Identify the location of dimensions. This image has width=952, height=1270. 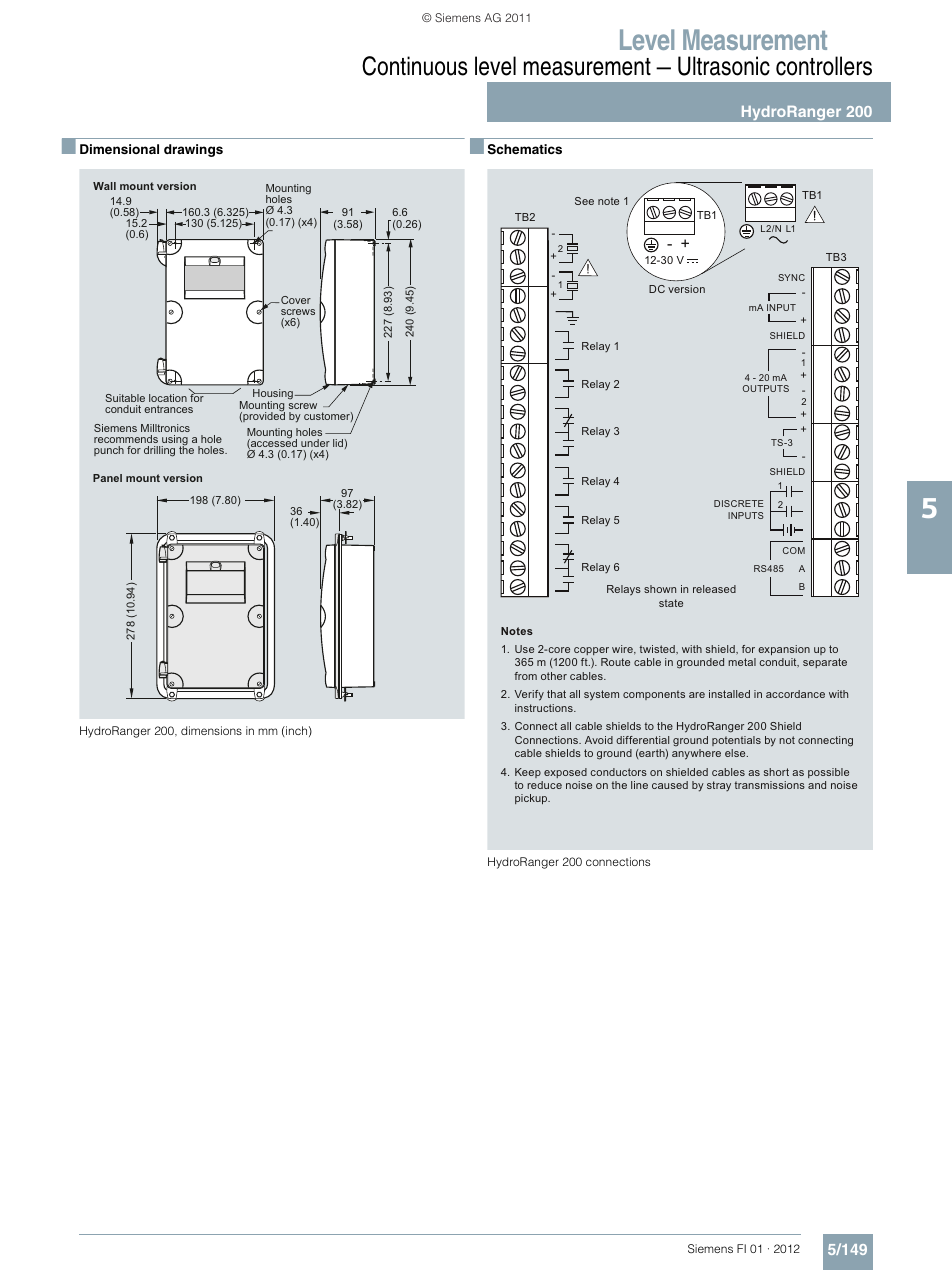
(211, 730).
